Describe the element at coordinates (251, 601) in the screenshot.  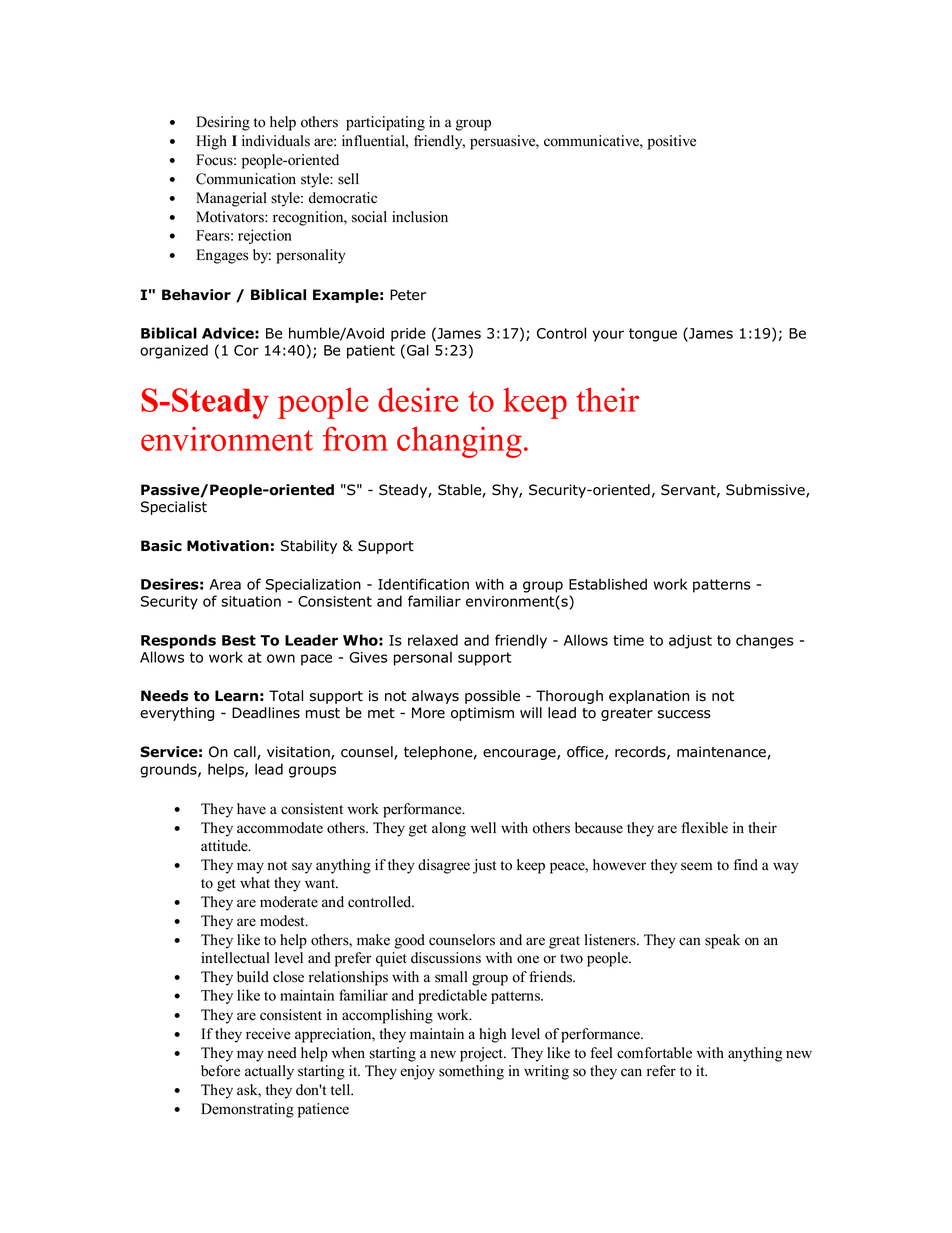
I see `situation` at that location.
